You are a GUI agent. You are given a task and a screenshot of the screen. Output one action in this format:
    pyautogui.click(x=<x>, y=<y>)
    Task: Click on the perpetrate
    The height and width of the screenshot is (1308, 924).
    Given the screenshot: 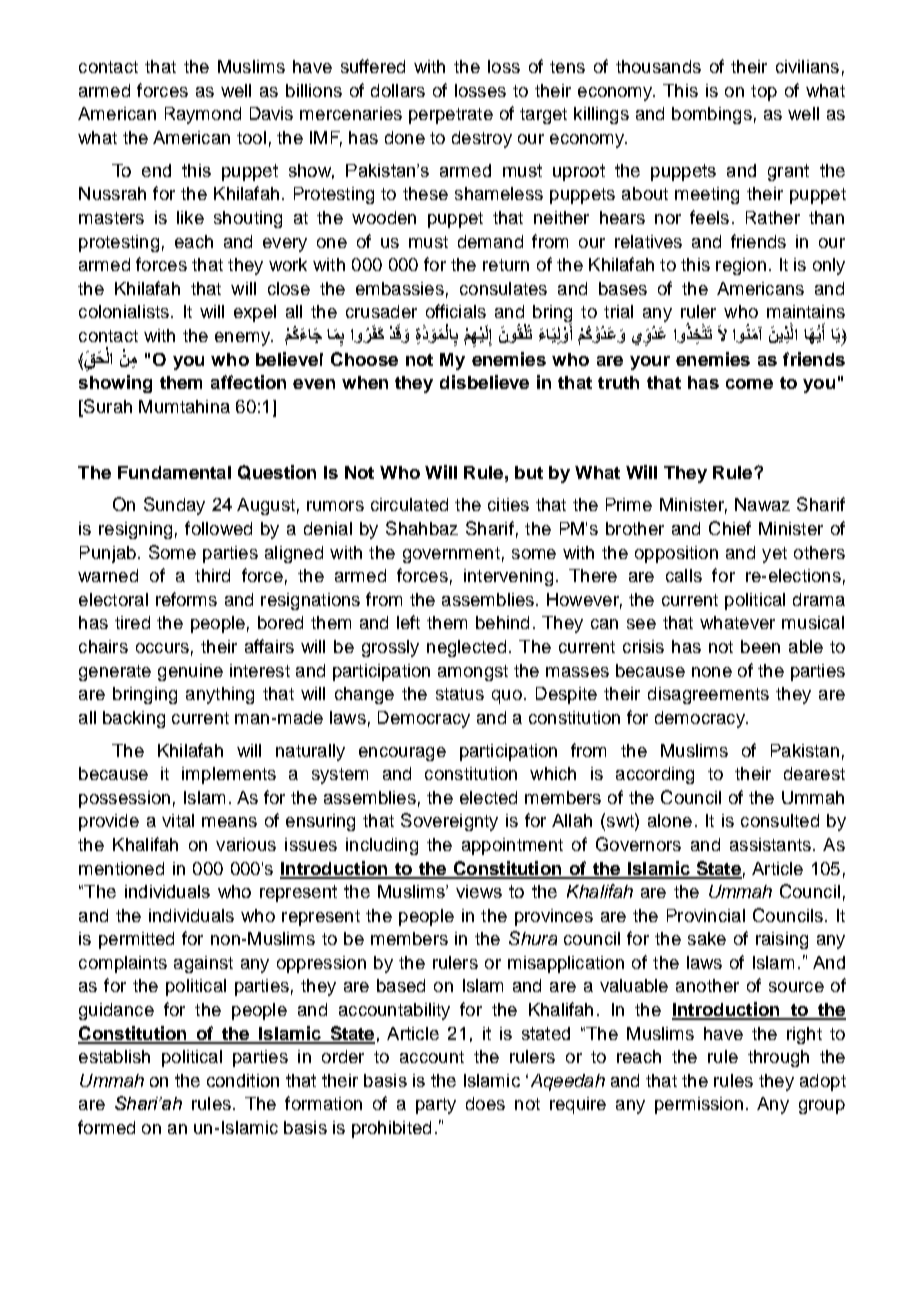 What is the action you would take?
    pyautogui.click(x=451, y=116)
